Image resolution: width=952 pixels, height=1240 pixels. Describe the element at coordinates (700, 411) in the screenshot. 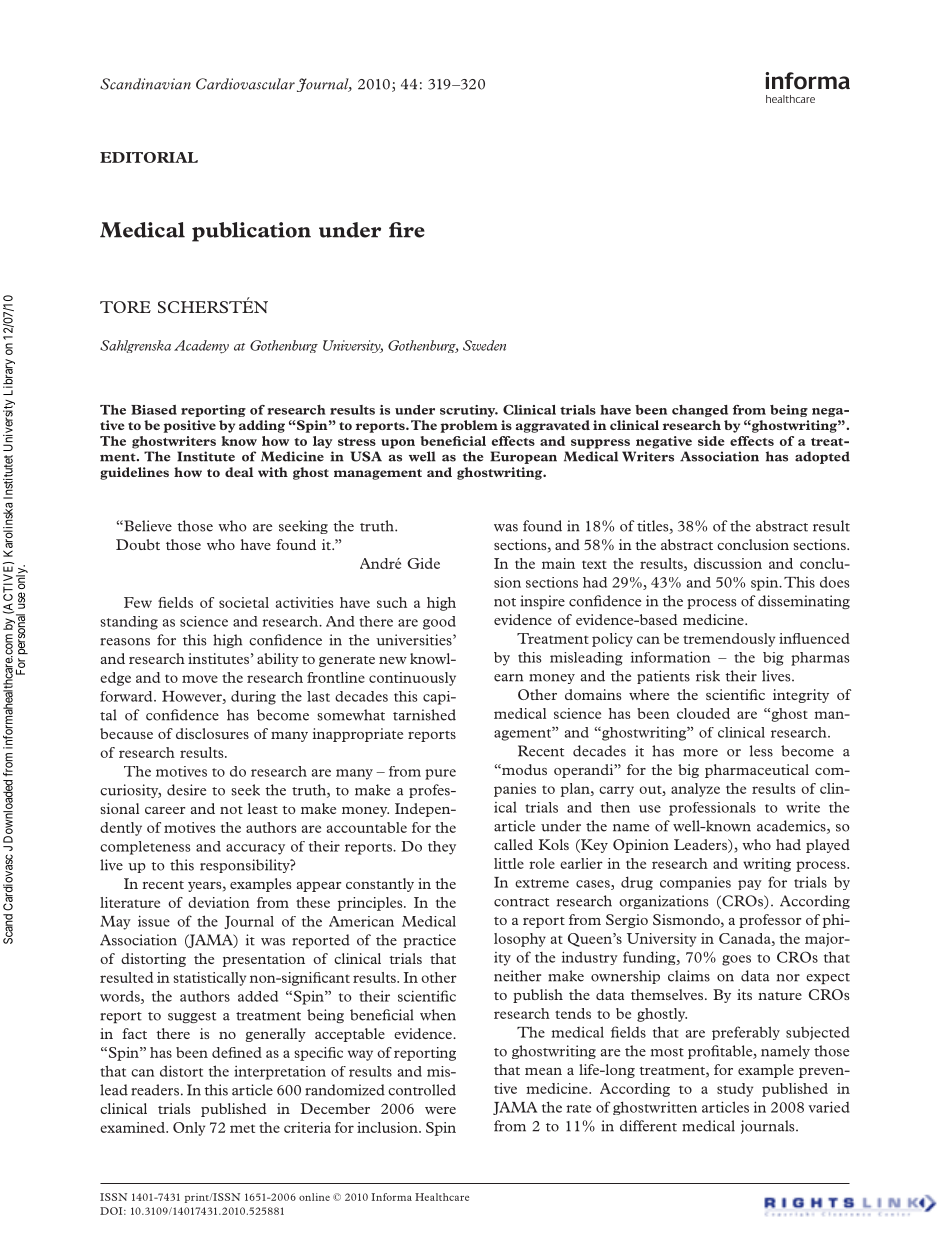

I see `changed` at that location.
